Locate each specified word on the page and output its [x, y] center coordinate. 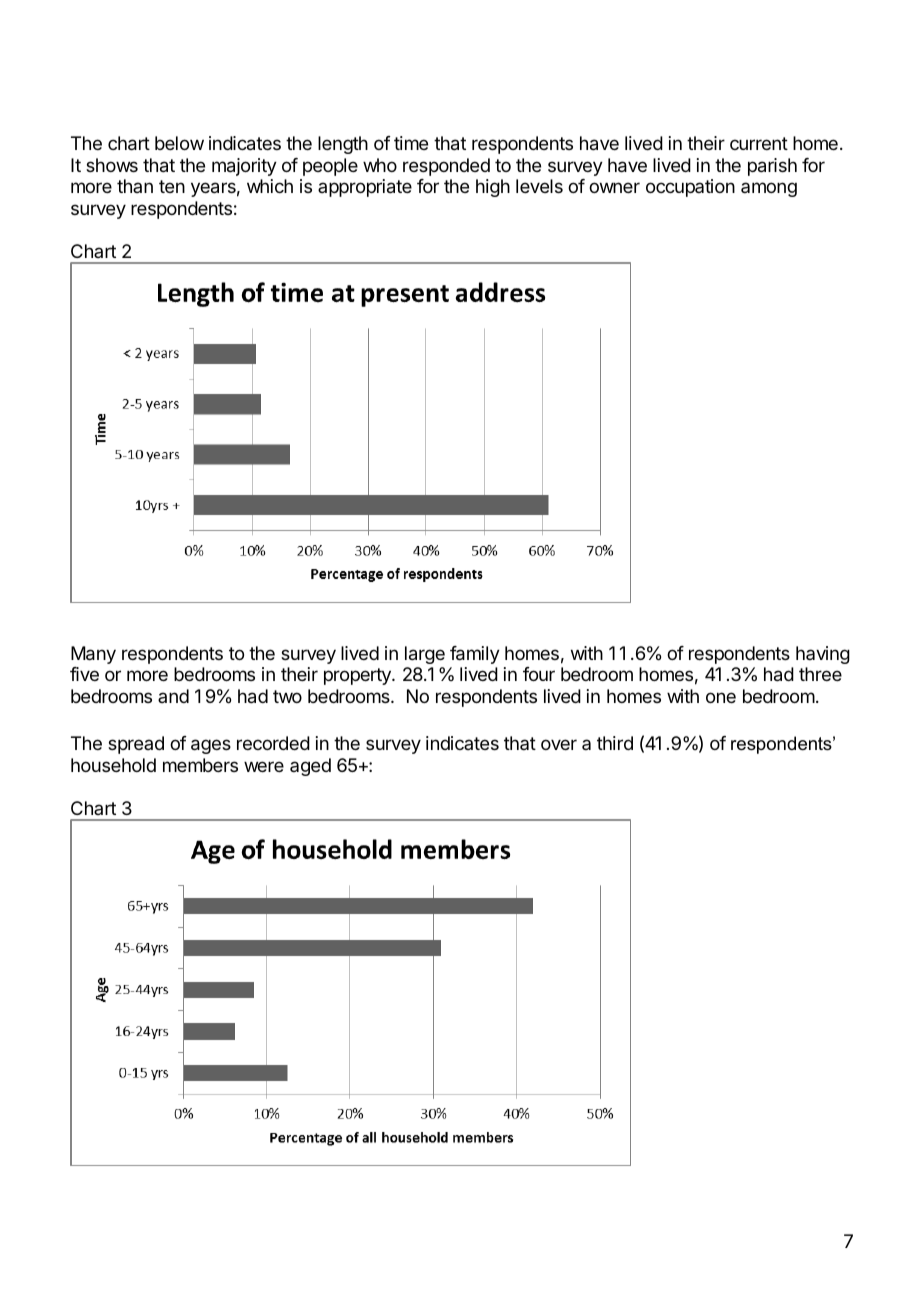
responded [446, 167]
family [475, 655]
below [179, 143]
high [493, 188]
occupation [690, 188]
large [425, 655]
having [823, 655]
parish [772, 167]
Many [93, 655]
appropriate [365, 188]
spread [136, 745]
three [820, 674]
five [84, 674]
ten [172, 186]
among [769, 189]
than [135, 186]
